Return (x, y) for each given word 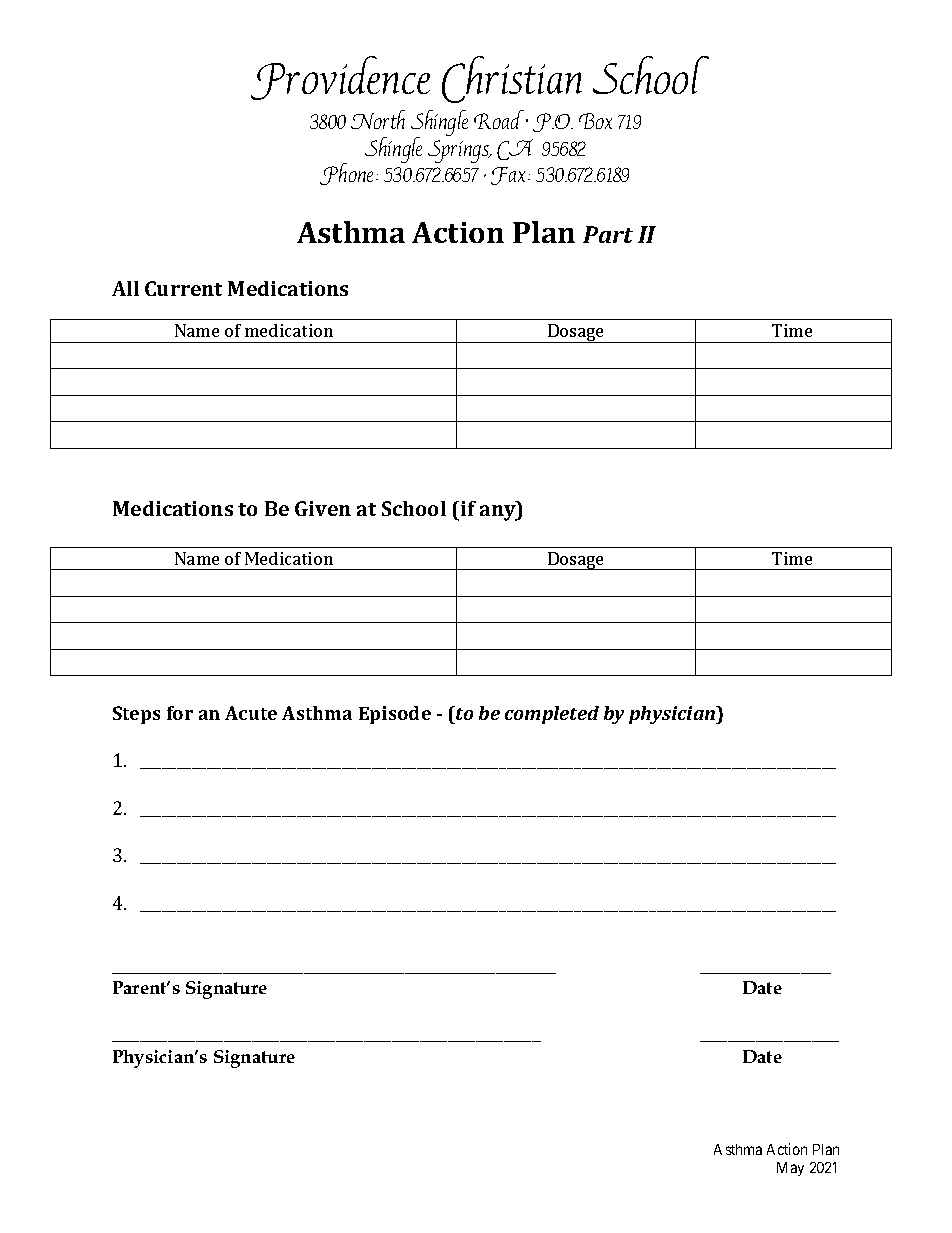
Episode (395, 715)
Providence (340, 78)
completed (552, 715)
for (180, 713)
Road (501, 119)
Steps (136, 715)
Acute (251, 713)
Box (595, 121)
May (790, 1169)
